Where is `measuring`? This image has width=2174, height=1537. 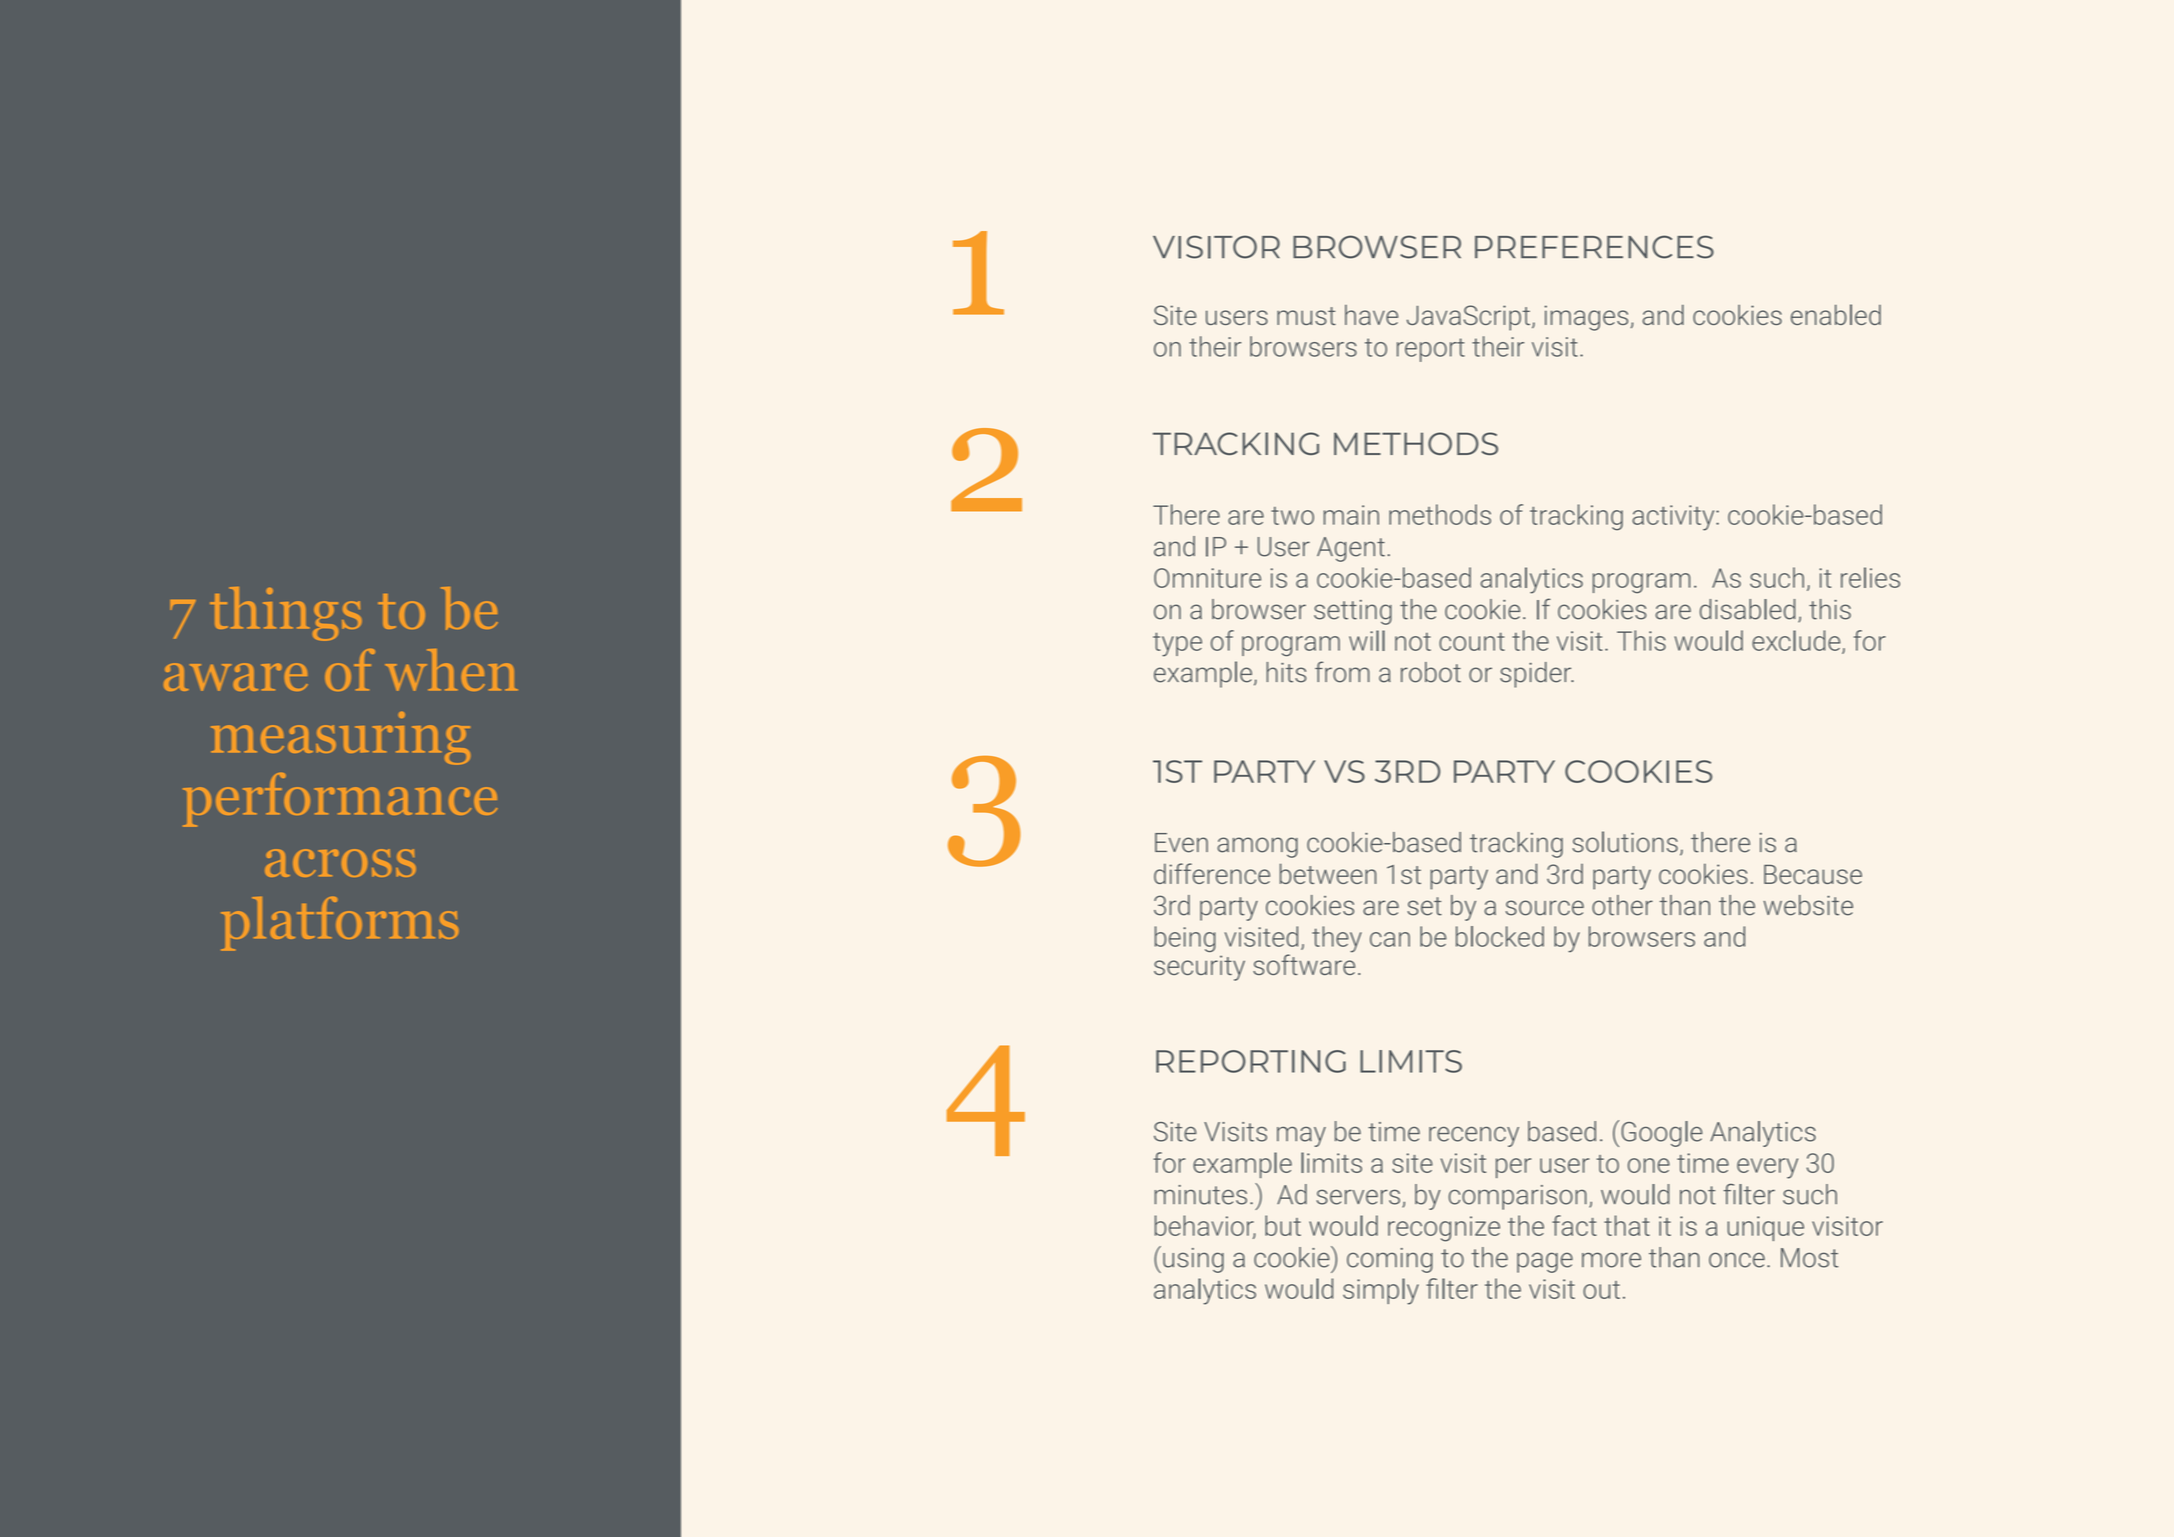
measuring is located at coordinates (340, 738).
